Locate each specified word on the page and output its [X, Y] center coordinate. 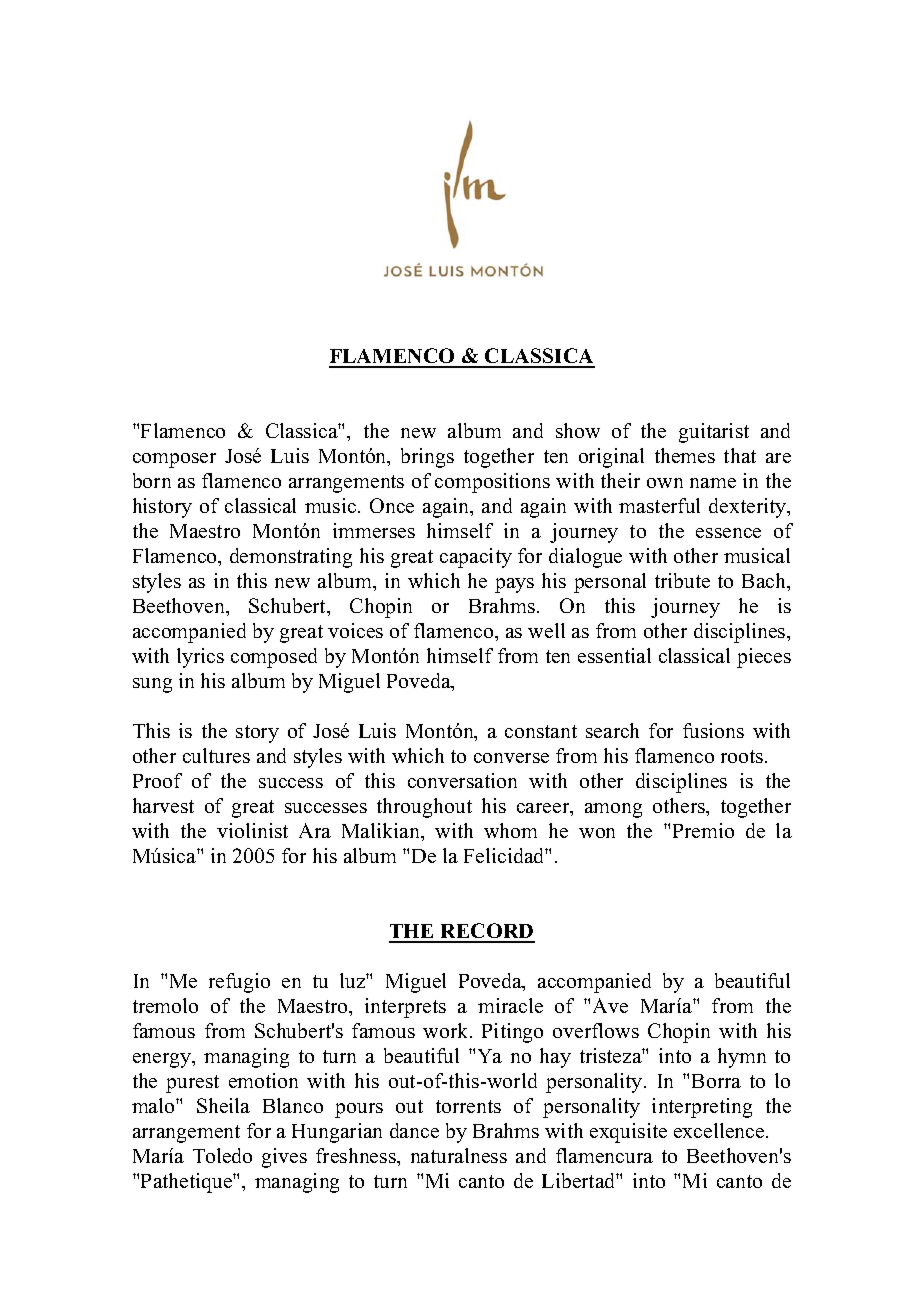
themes [685, 455]
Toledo [222, 1155]
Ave [610, 1005]
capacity [476, 558]
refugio [239, 983]
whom [510, 830]
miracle [510, 1005]
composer [174, 460]
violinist [252, 830]
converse [511, 758]
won [597, 833]
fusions [713, 730]
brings [427, 458]
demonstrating [291, 558]
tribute [682, 580]
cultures [216, 755]
